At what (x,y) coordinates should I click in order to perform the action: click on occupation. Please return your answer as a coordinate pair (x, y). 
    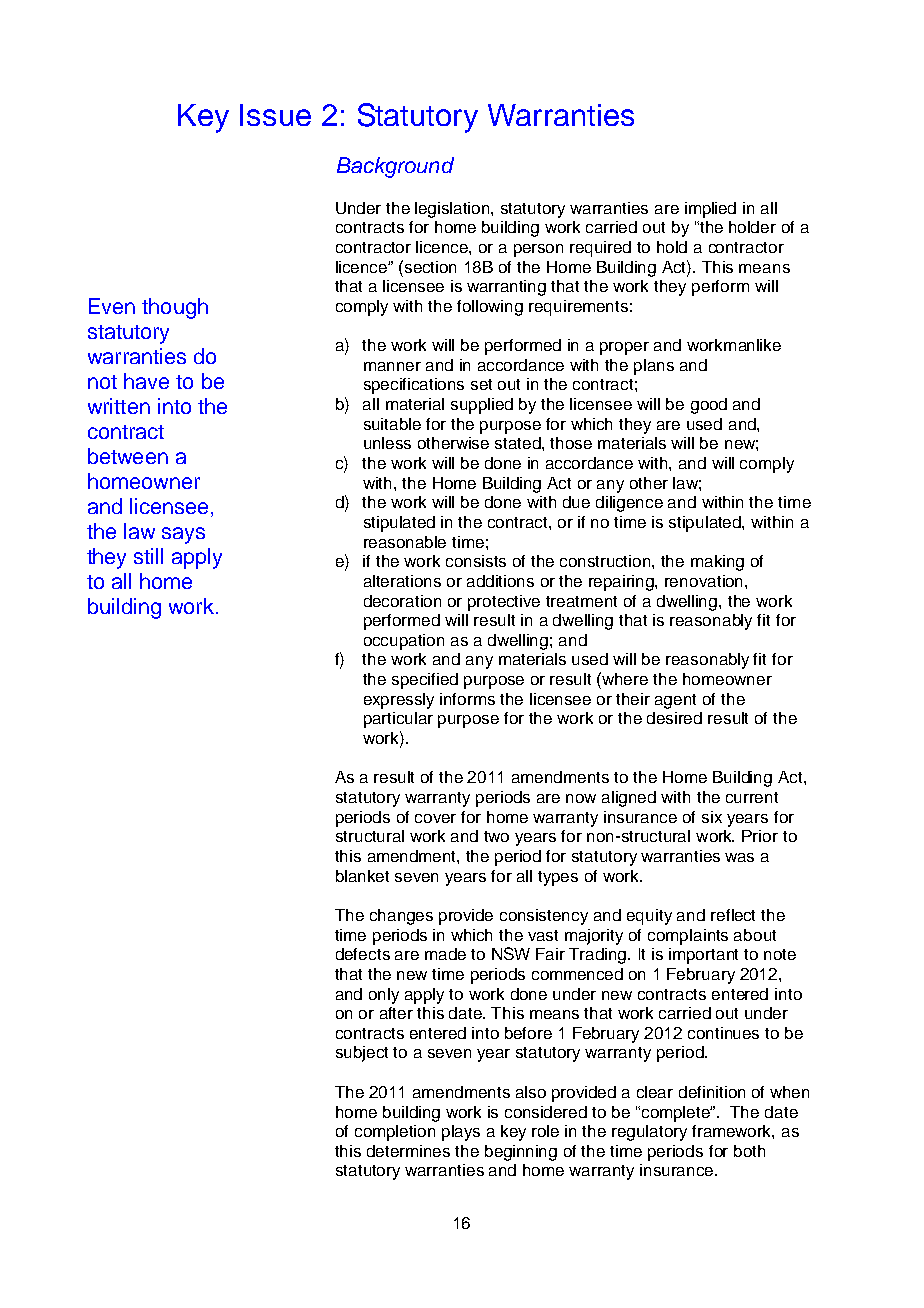
    Looking at the image, I should click on (404, 642).
